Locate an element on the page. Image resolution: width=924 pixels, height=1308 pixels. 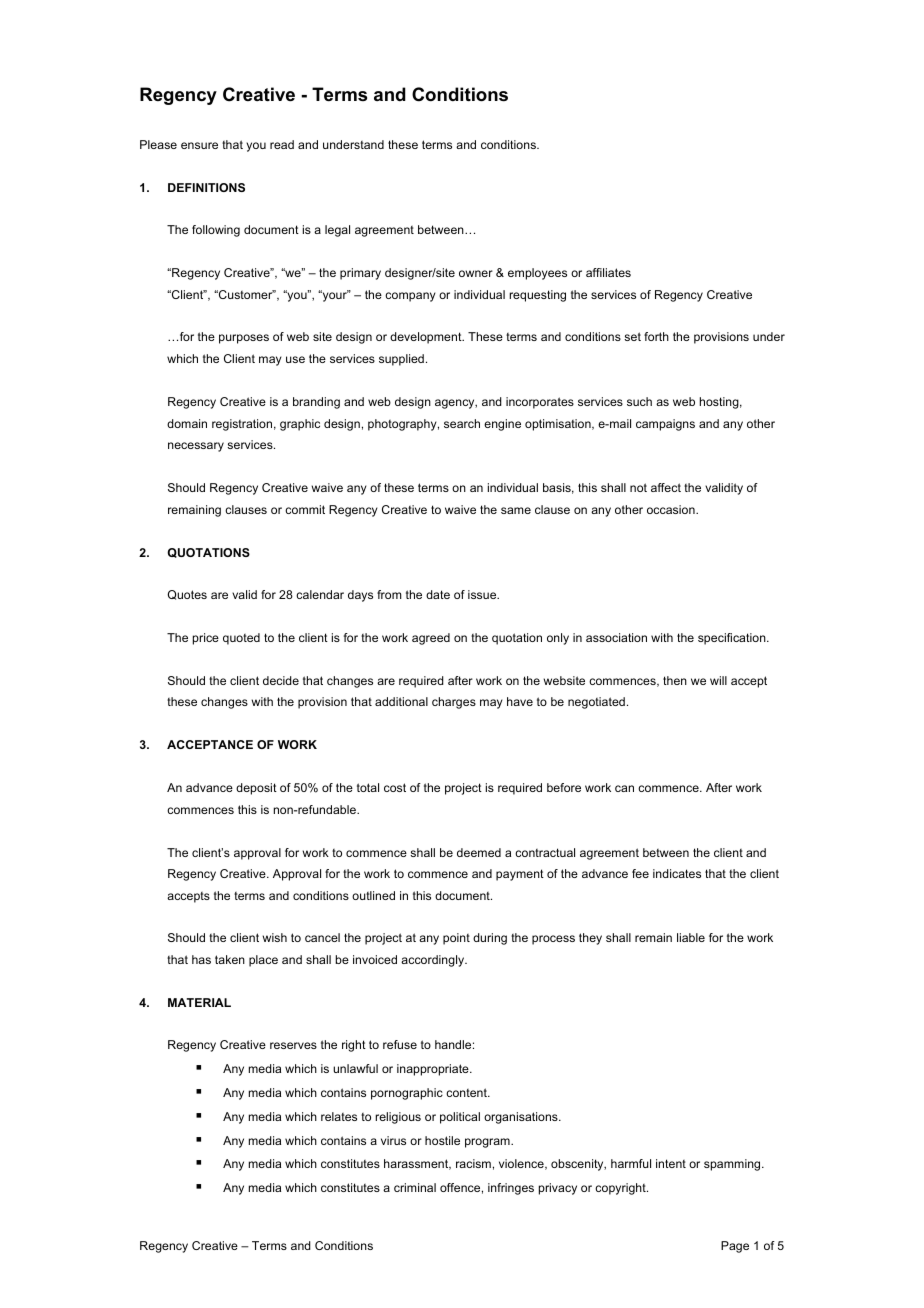
decide is located at coordinates (281, 680).
